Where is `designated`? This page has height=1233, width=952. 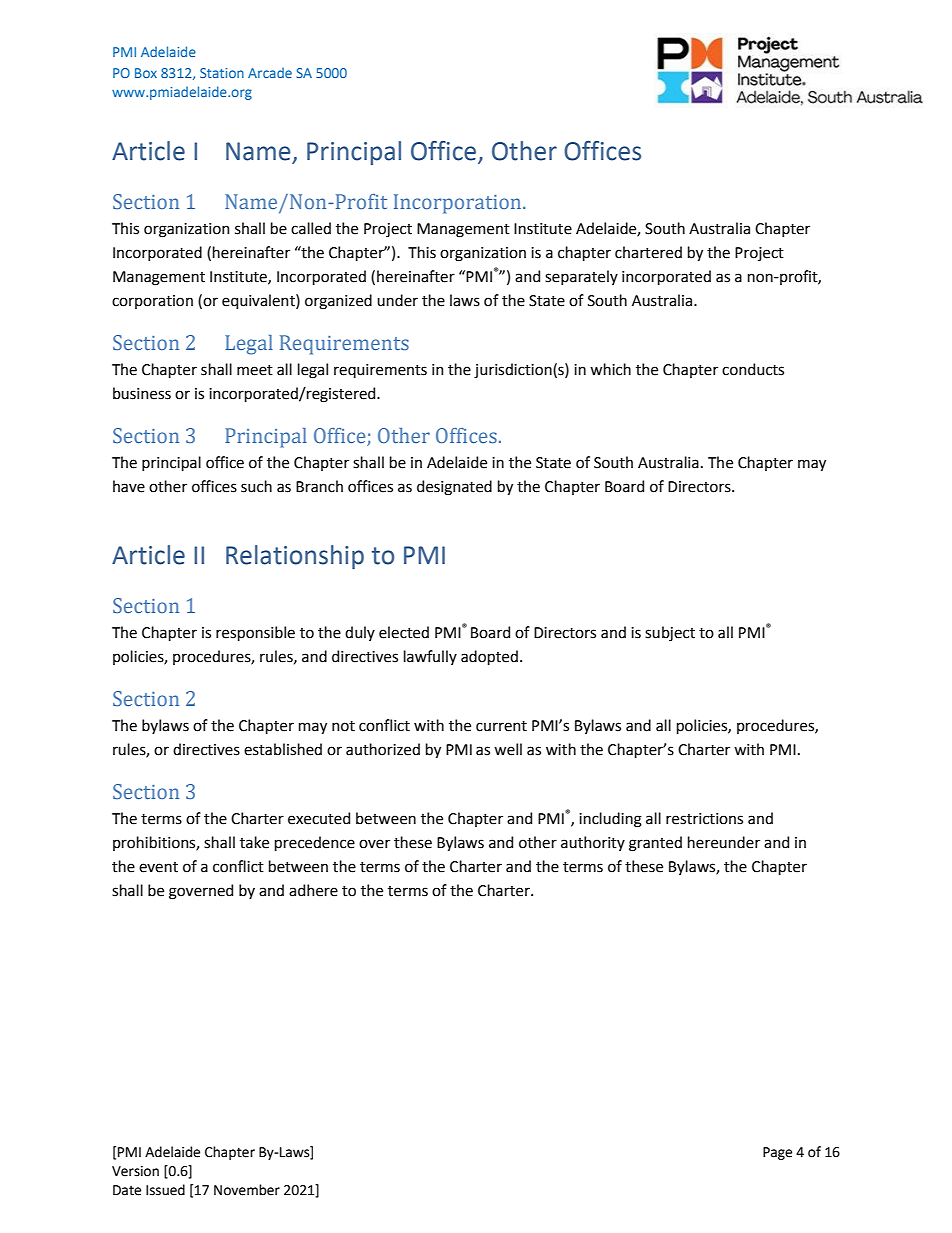
designated is located at coordinates (454, 488).
